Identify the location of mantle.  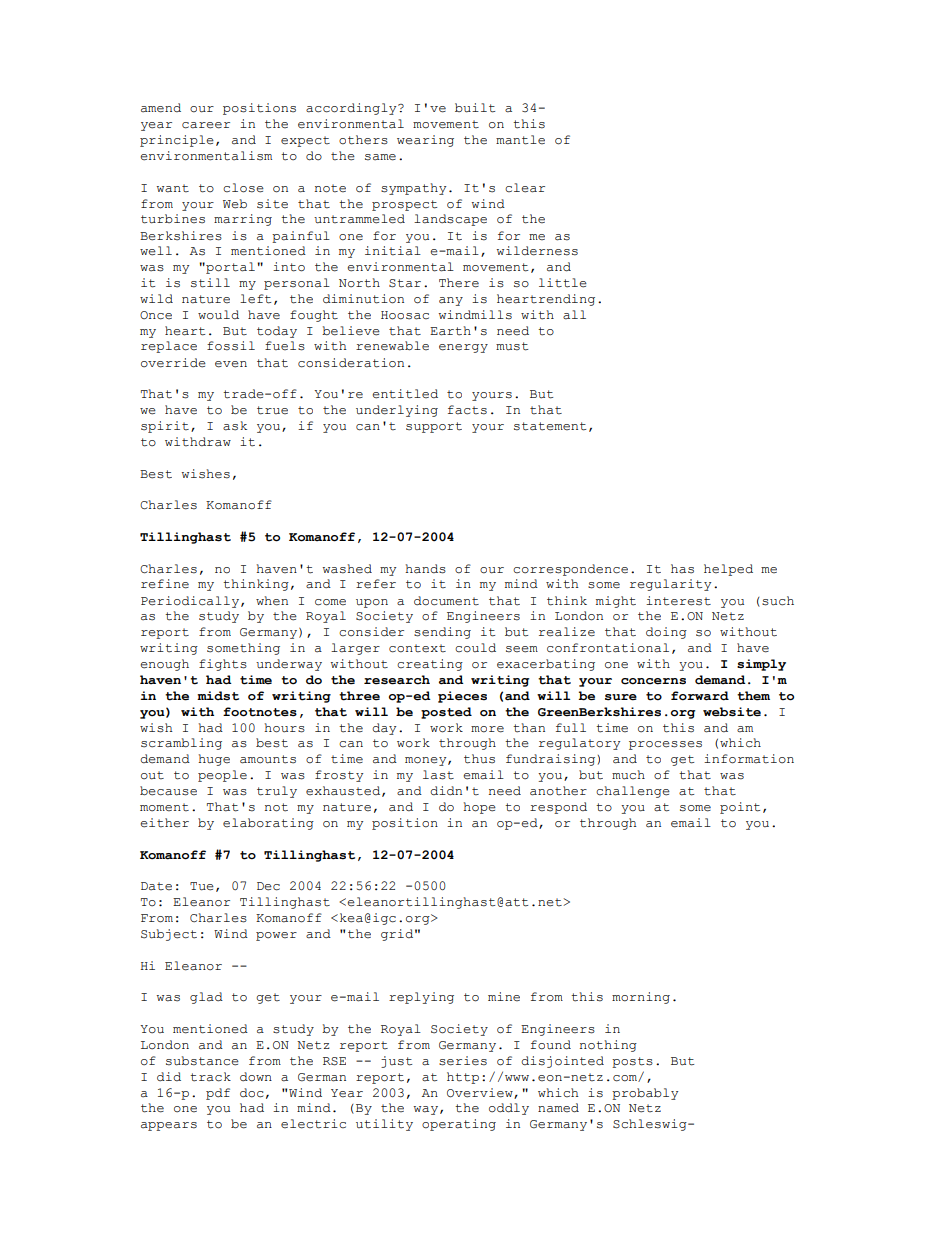
(520, 140).
